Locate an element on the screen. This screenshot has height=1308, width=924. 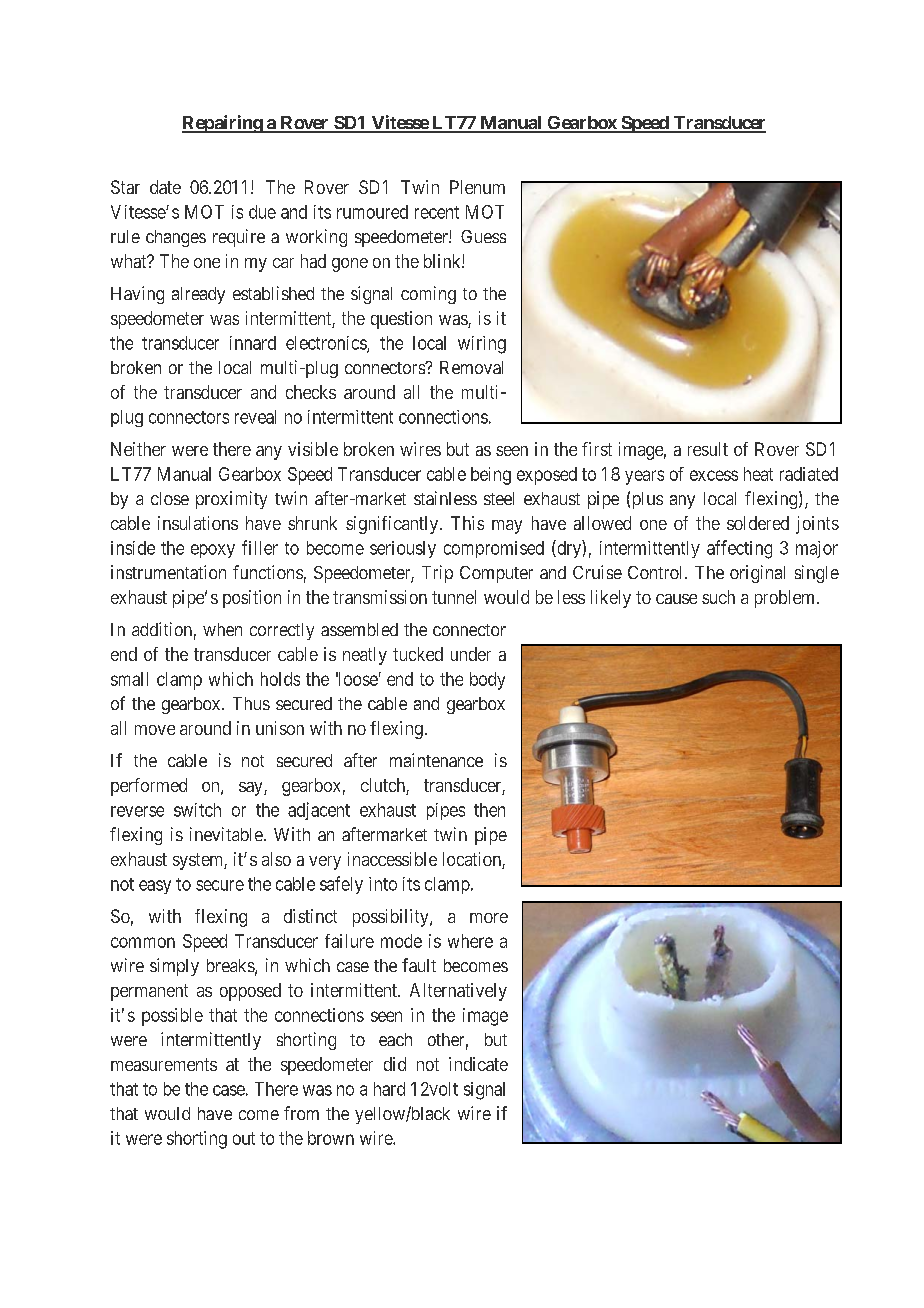
indicate is located at coordinates (478, 1064).
